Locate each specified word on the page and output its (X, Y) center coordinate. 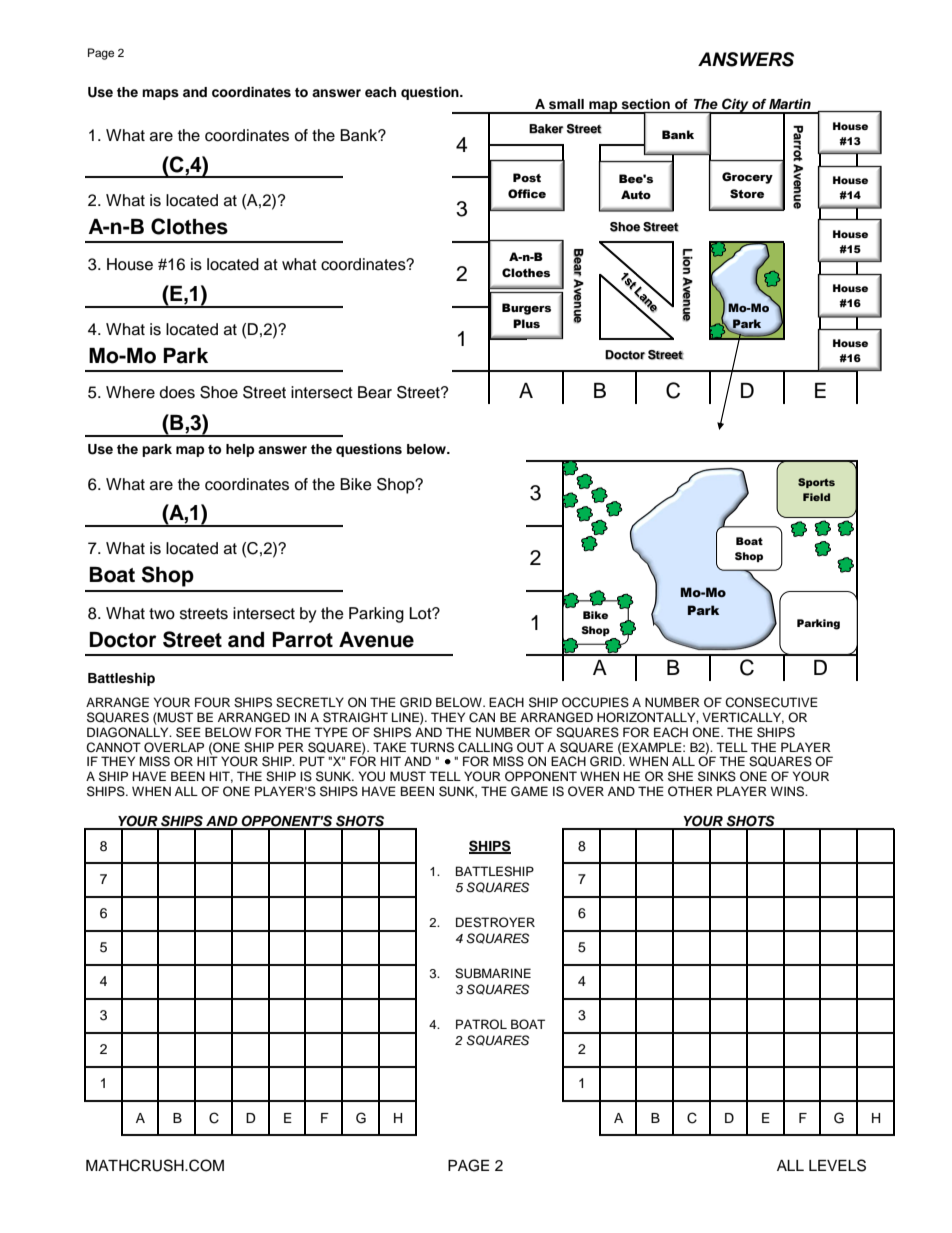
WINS (789, 791)
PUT (312, 761)
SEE (188, 732)
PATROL (481, 1024)
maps (160, 94)
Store (747, 194)
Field (816, 497)
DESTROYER (495, 922)
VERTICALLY (743, 718)
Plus (526, 324)
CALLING (485, 747)
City (735, 106)
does (177, 392)
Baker (546, 129)
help (240, 450)
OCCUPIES (595, 702)
